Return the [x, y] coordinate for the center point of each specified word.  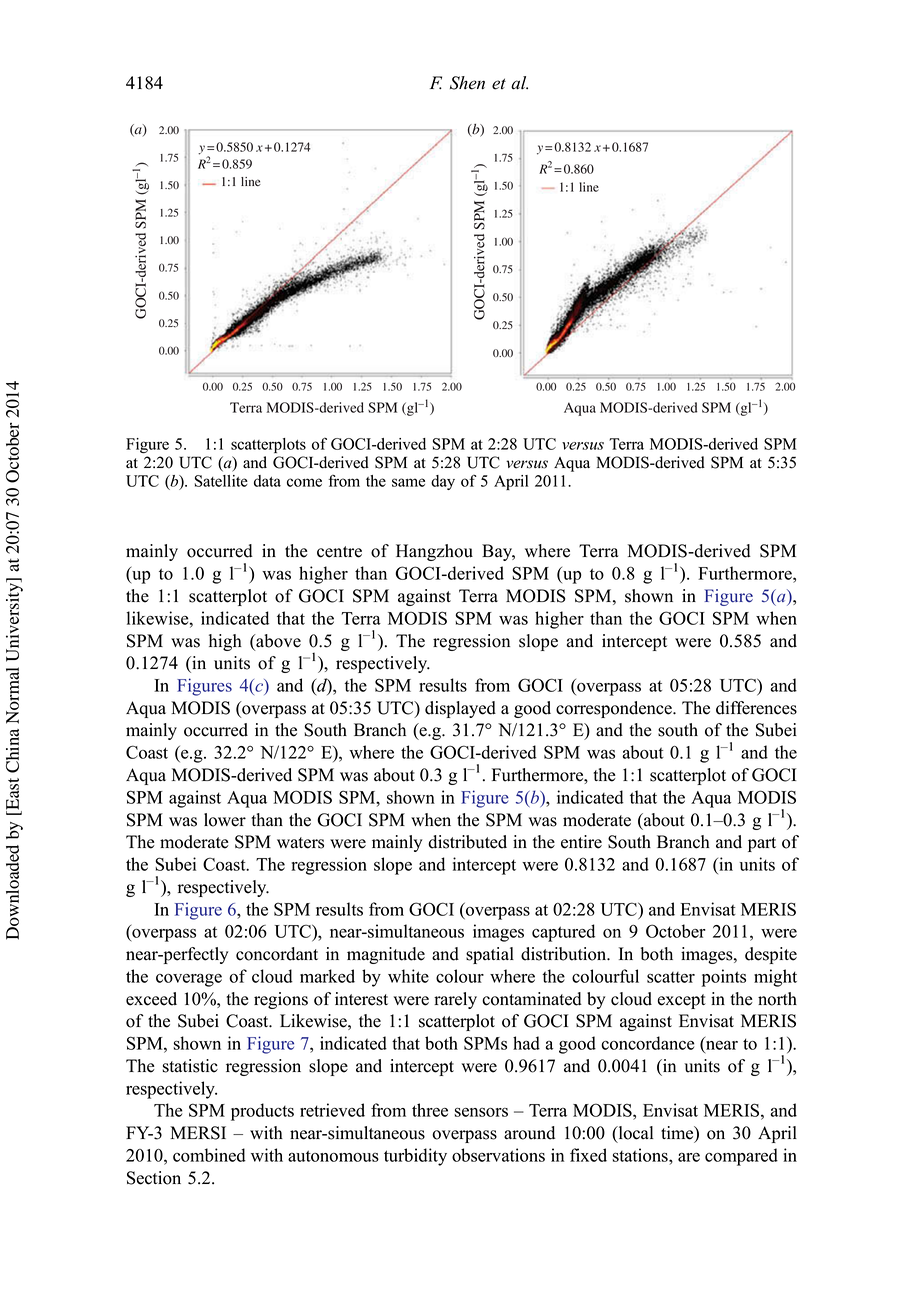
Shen [467, 83]
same [408, 482]
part [762, 844]
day [443, 482]
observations [498, 1155]
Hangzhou [434, 552]
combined [209, 1155]
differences [756, 708]
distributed [467, 842]
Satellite [221, 481]
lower [225, 820]
